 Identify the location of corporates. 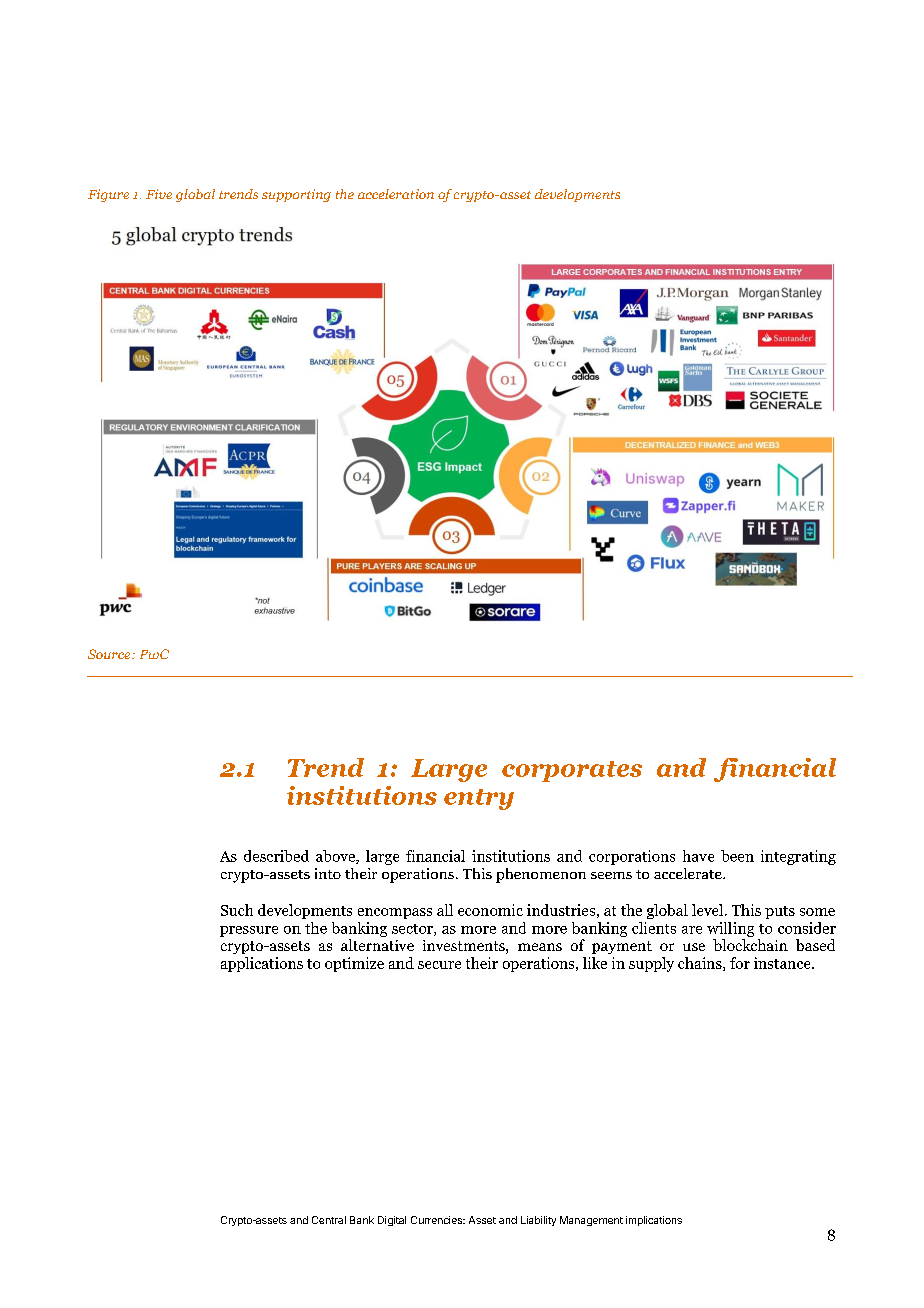
(572, 771).
